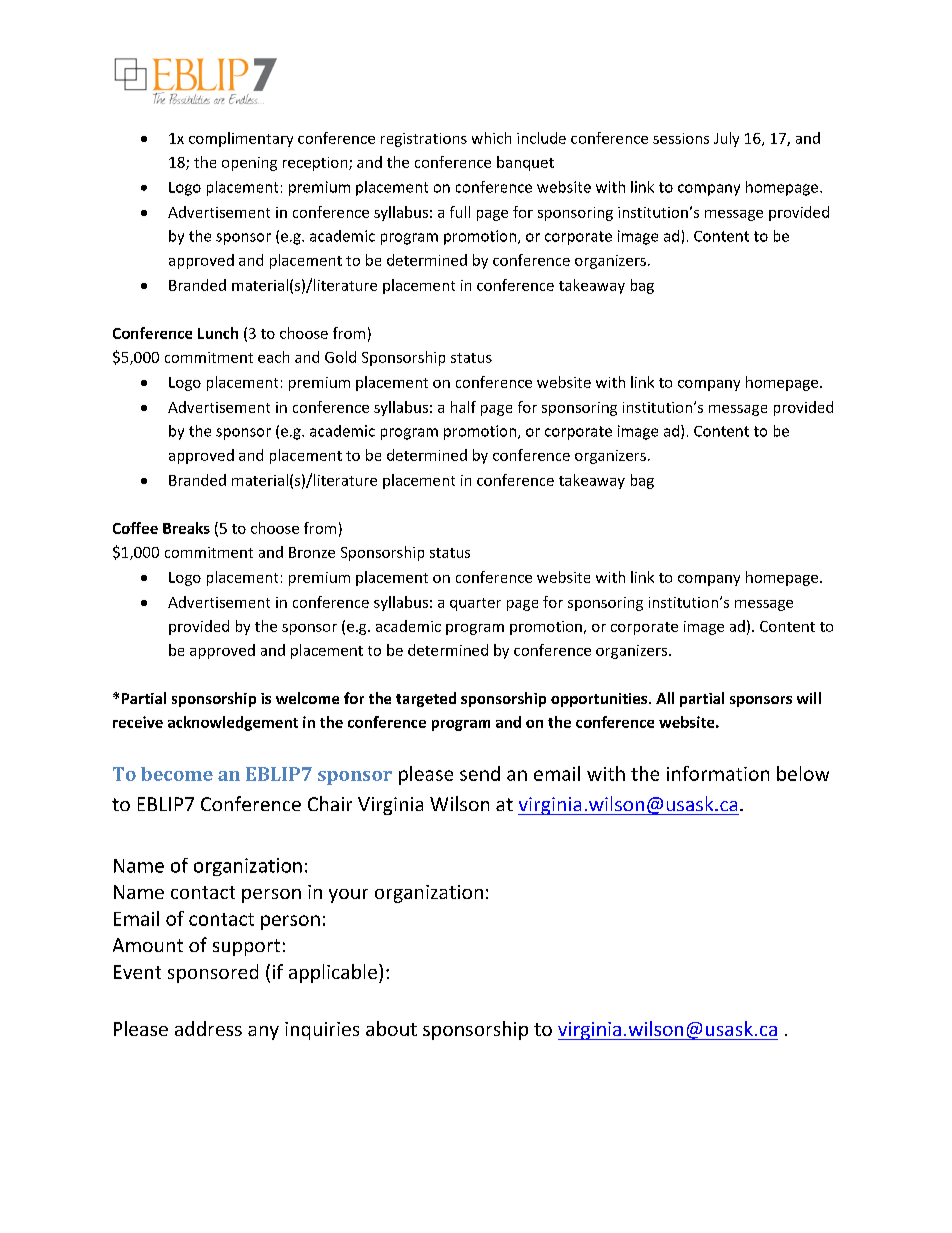 This image has width=952, height=1233. I want to click on quarter, so click(475, 604).
